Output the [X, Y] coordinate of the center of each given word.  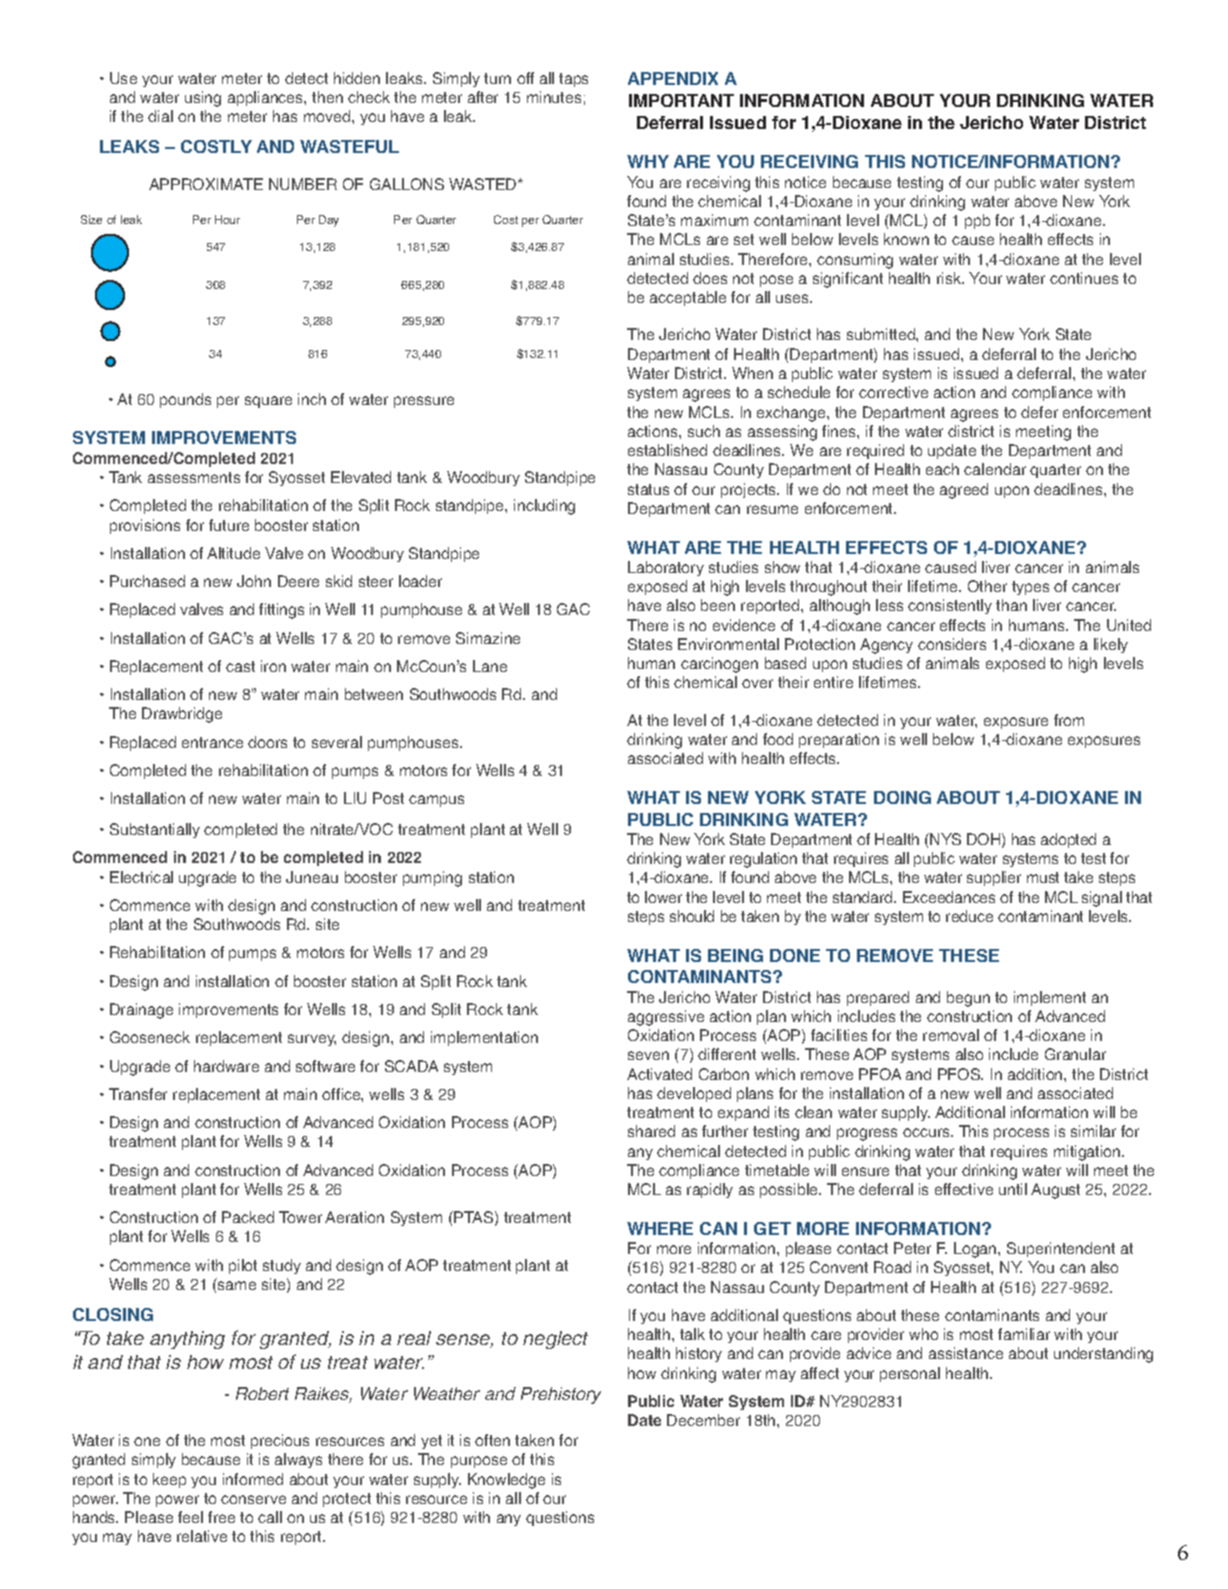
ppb [977, 221]
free [221, 1517]
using [203, 99]
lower [663, 897]
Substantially [155, 830]
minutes [554, 97]
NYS [944, 839]
